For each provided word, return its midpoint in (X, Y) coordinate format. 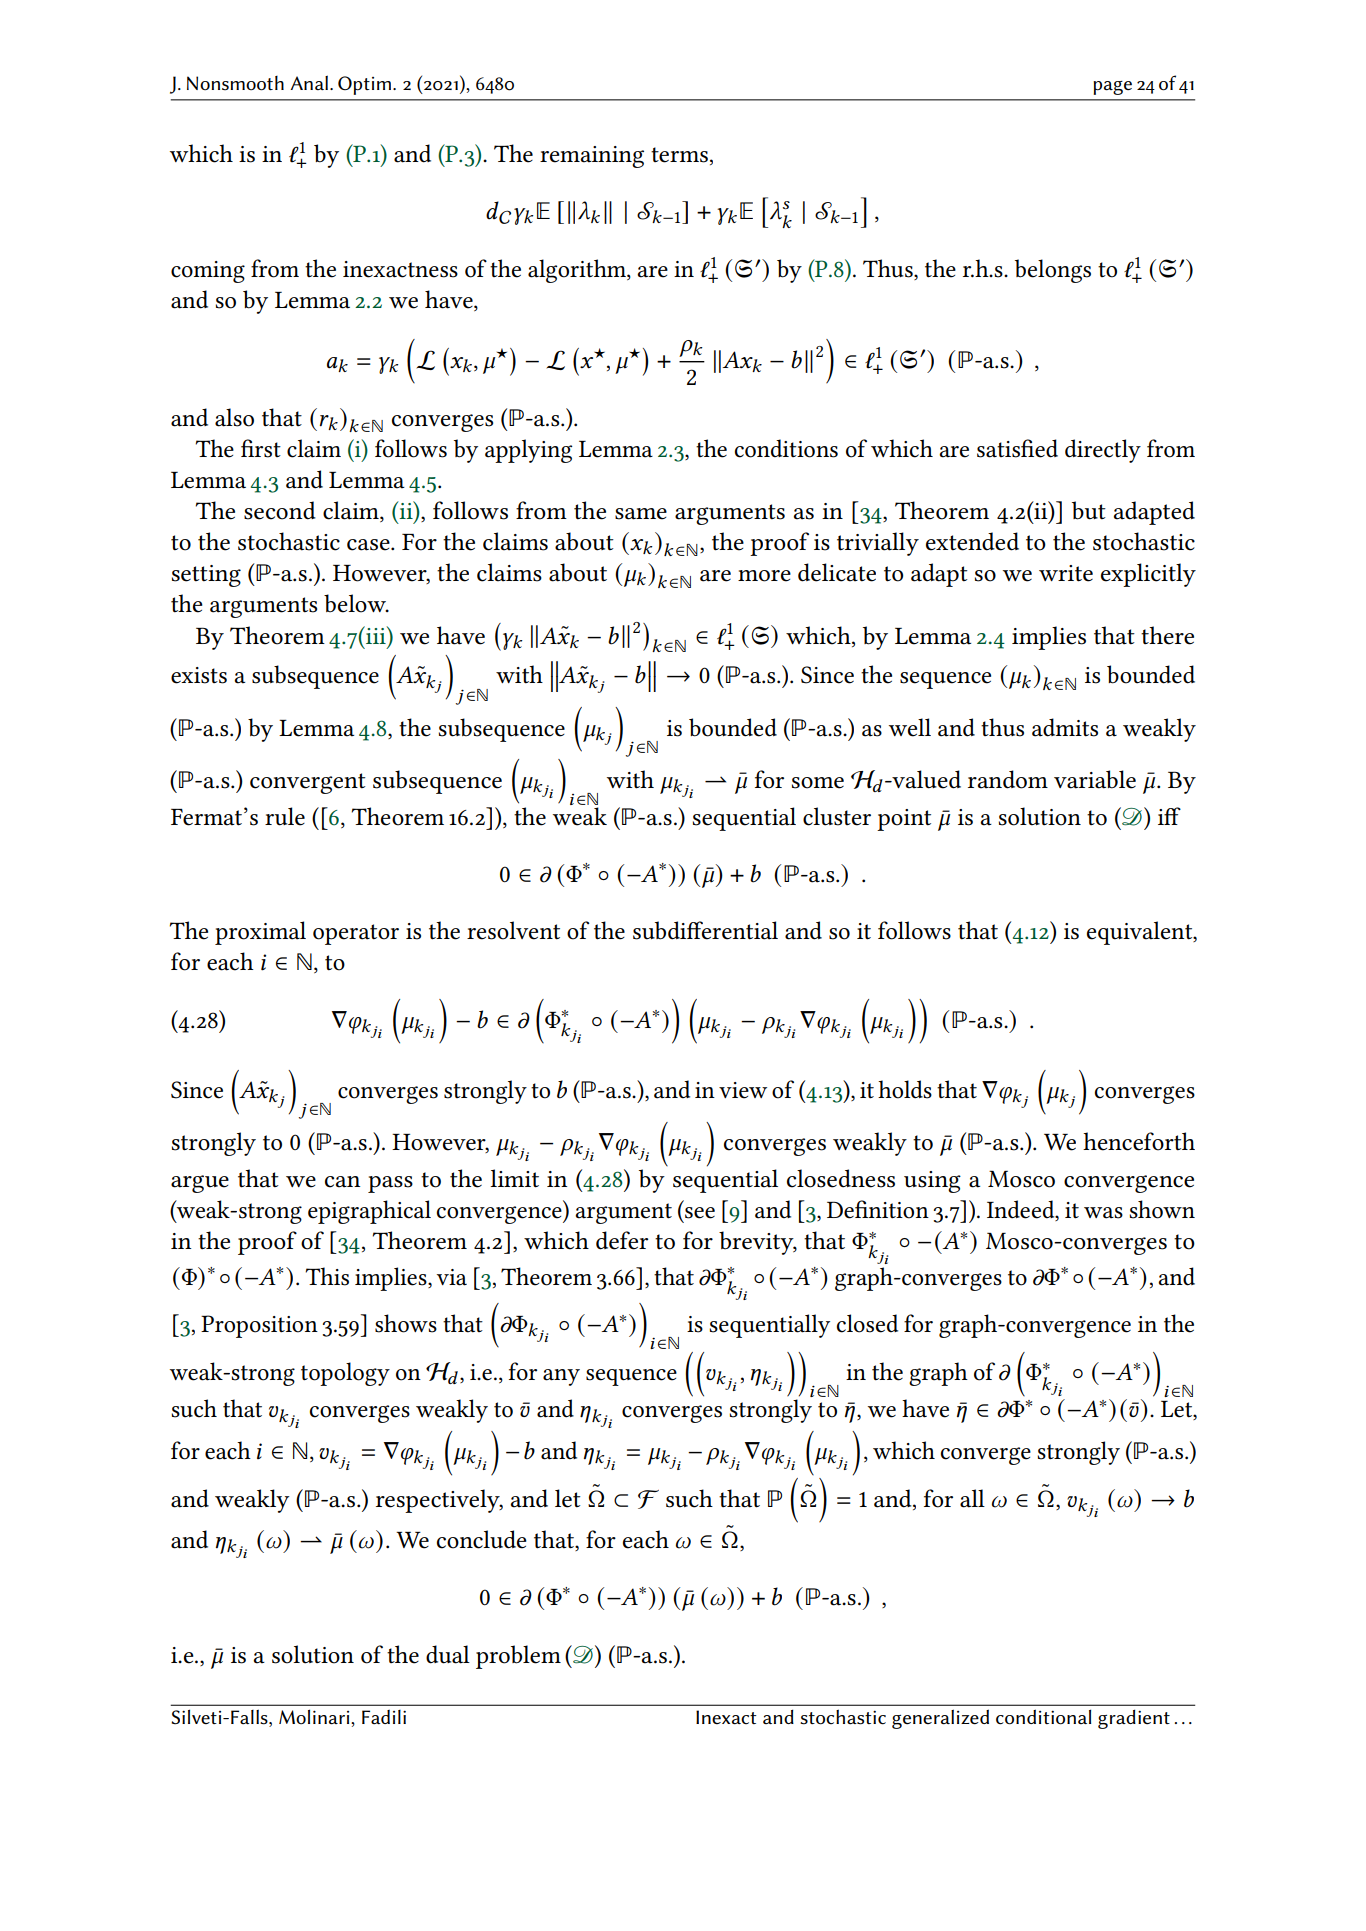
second (280, 510)
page (1112, 88)
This (327, 1276)
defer (622, 1240)
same (641, 514)
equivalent (1141, 933)
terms (679, 155)
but (1089, 510)
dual (448, 1654)
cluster (837, 816)
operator (356, 934)
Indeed (1022, 1209)
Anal (309, 82)
